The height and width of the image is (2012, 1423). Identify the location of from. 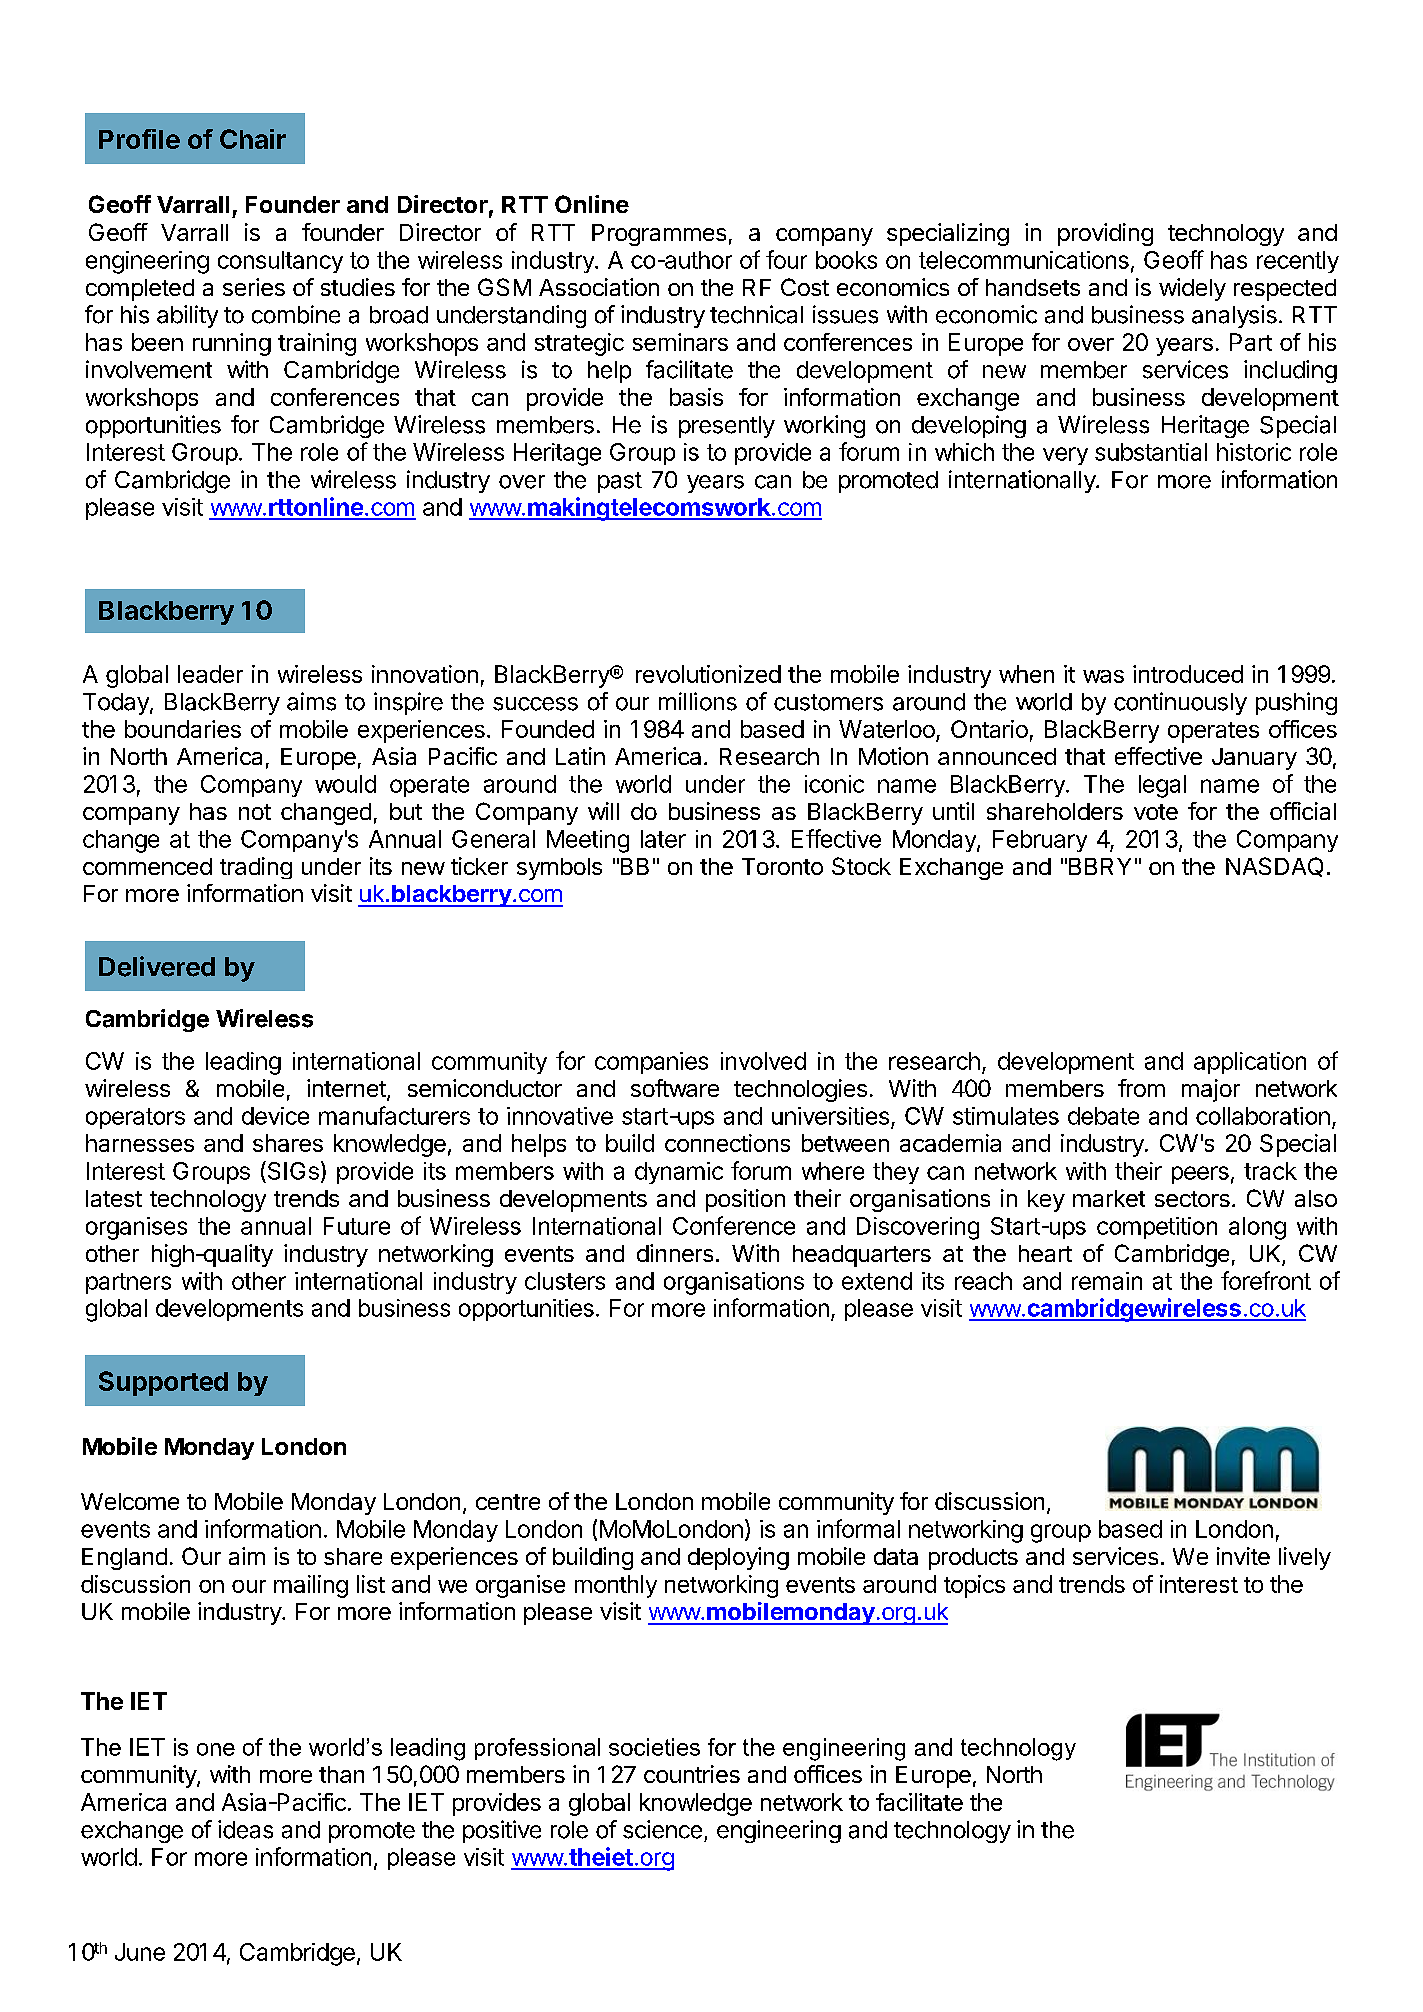
(1141, 1088).
